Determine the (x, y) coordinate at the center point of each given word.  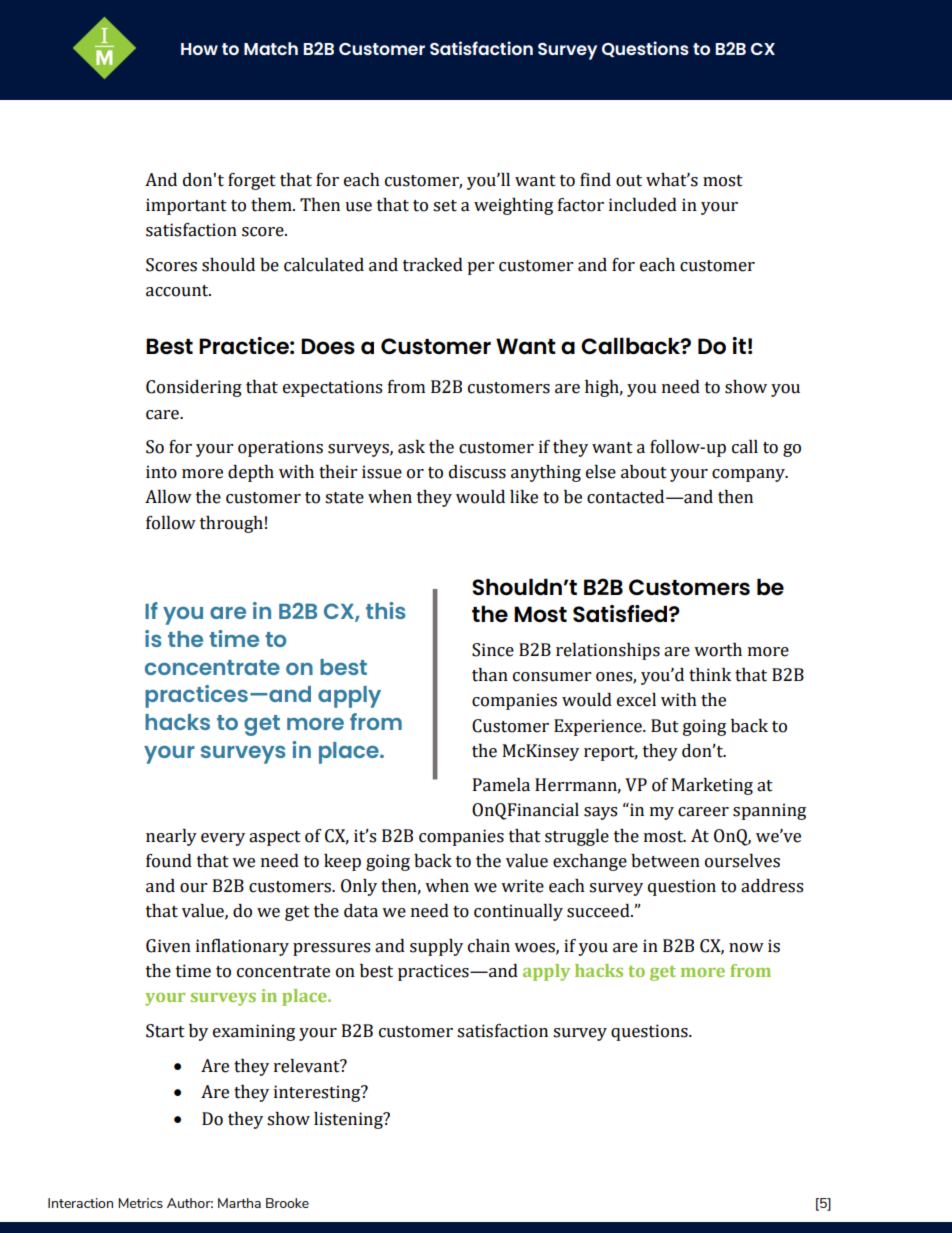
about (644, 472)
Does (328, 346)
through (231, 524)
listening (349, 1120)
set (445, 206)
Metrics (140, 1203)
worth (718, 650)
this (386, 610)
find (595, 180)
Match (271, 48)
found (169, 861)
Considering (194, 388)
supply (436, 947)
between (665, 861)
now (746, 948)
